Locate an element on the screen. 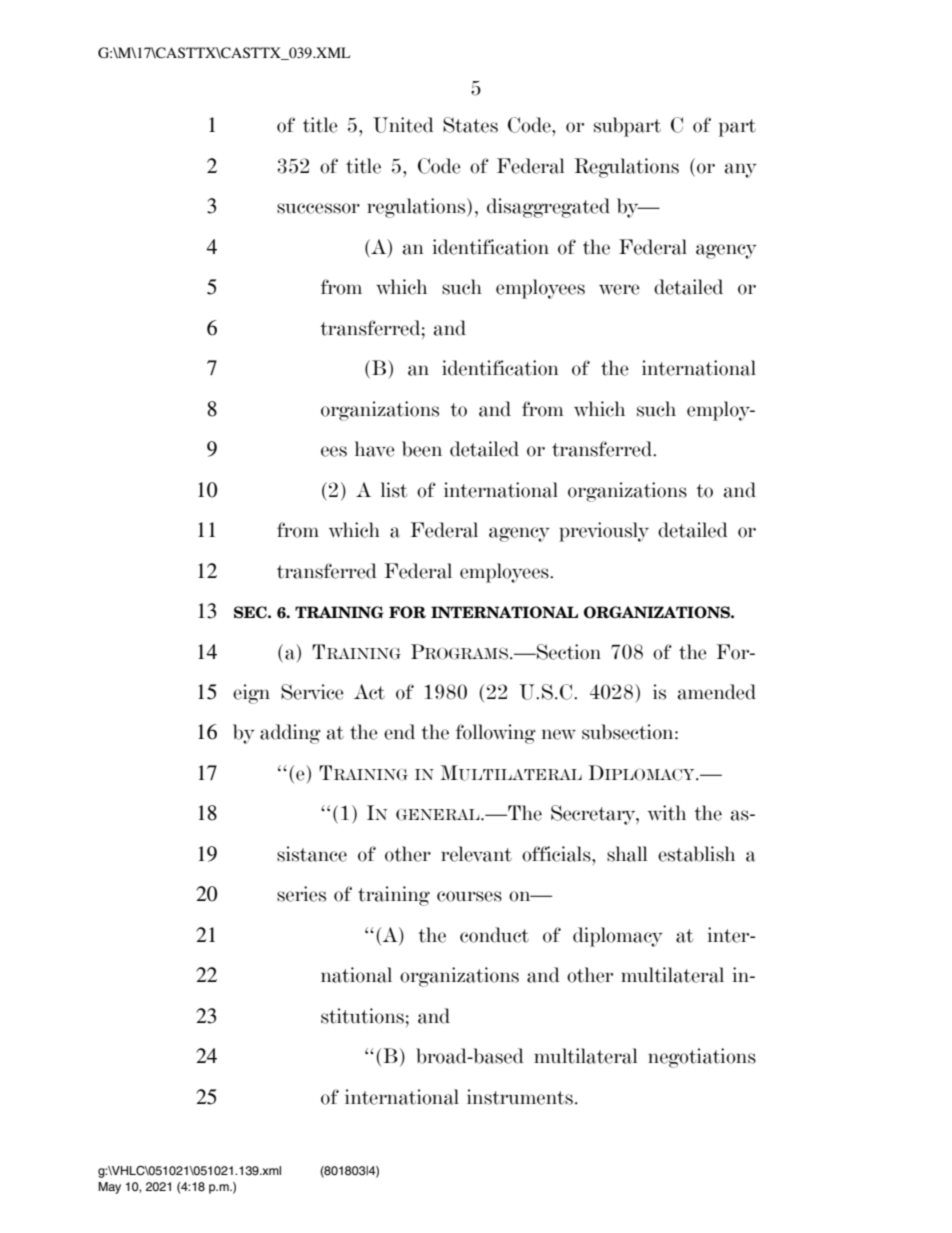 Image resolution: width=952 pixels, height=1233 pixels. establish is located at coordinates (696, 854).
